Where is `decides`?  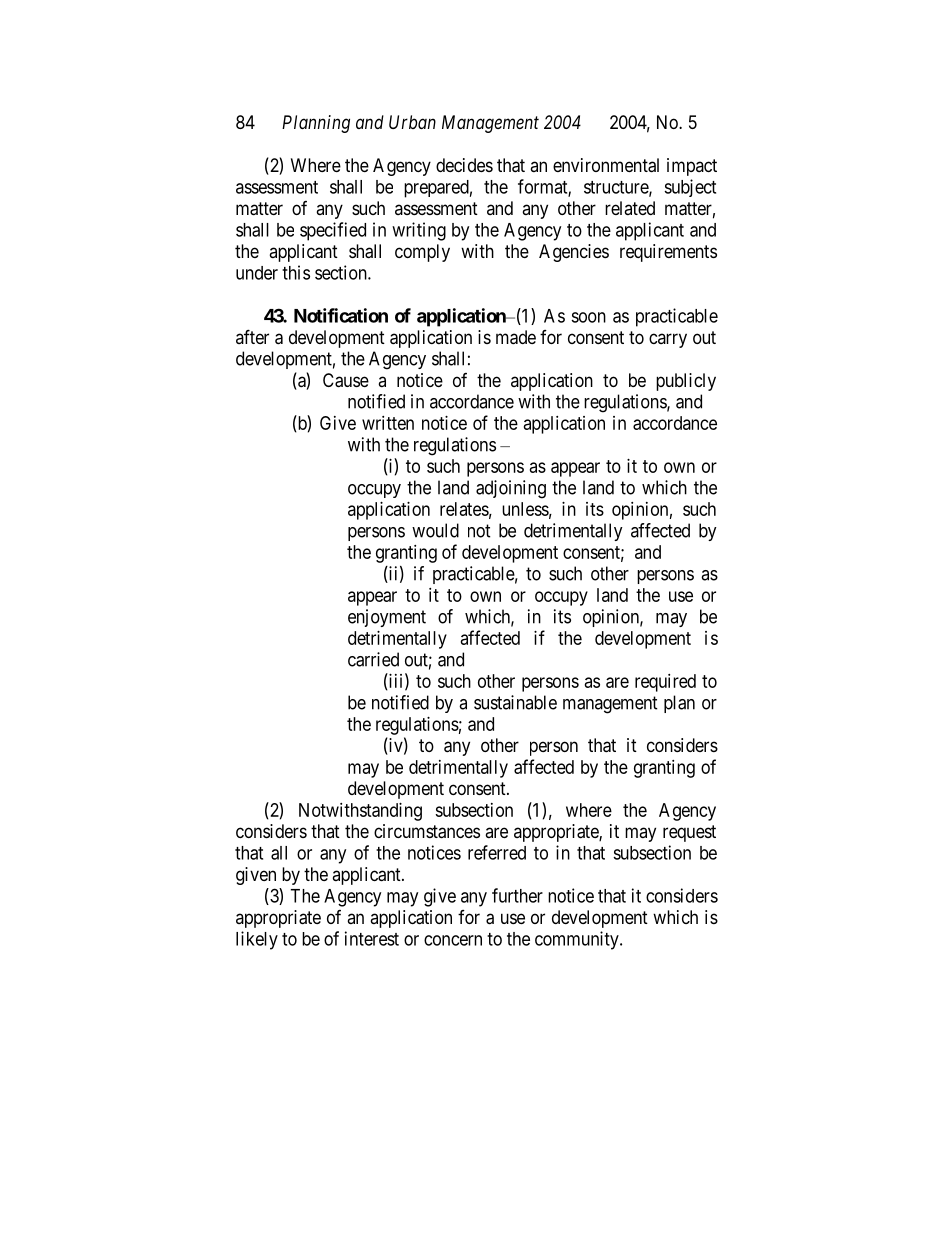 decides is located at coordinates (464, 165).
